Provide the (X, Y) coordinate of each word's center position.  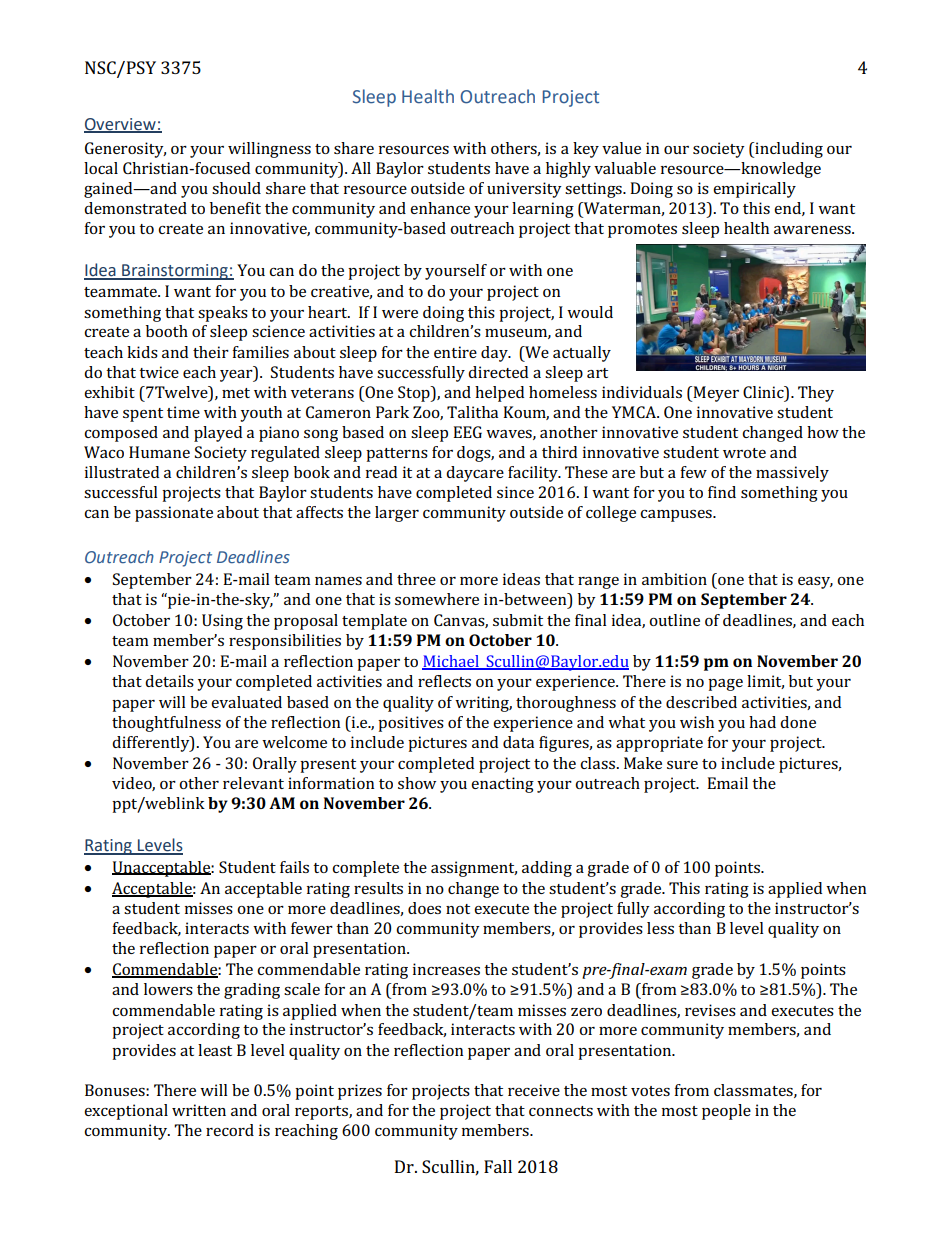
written (199, 1110)
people (726, 1112)
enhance (440, 208)
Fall (498, 1166)
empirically (754, 190)
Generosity (125, 150)
